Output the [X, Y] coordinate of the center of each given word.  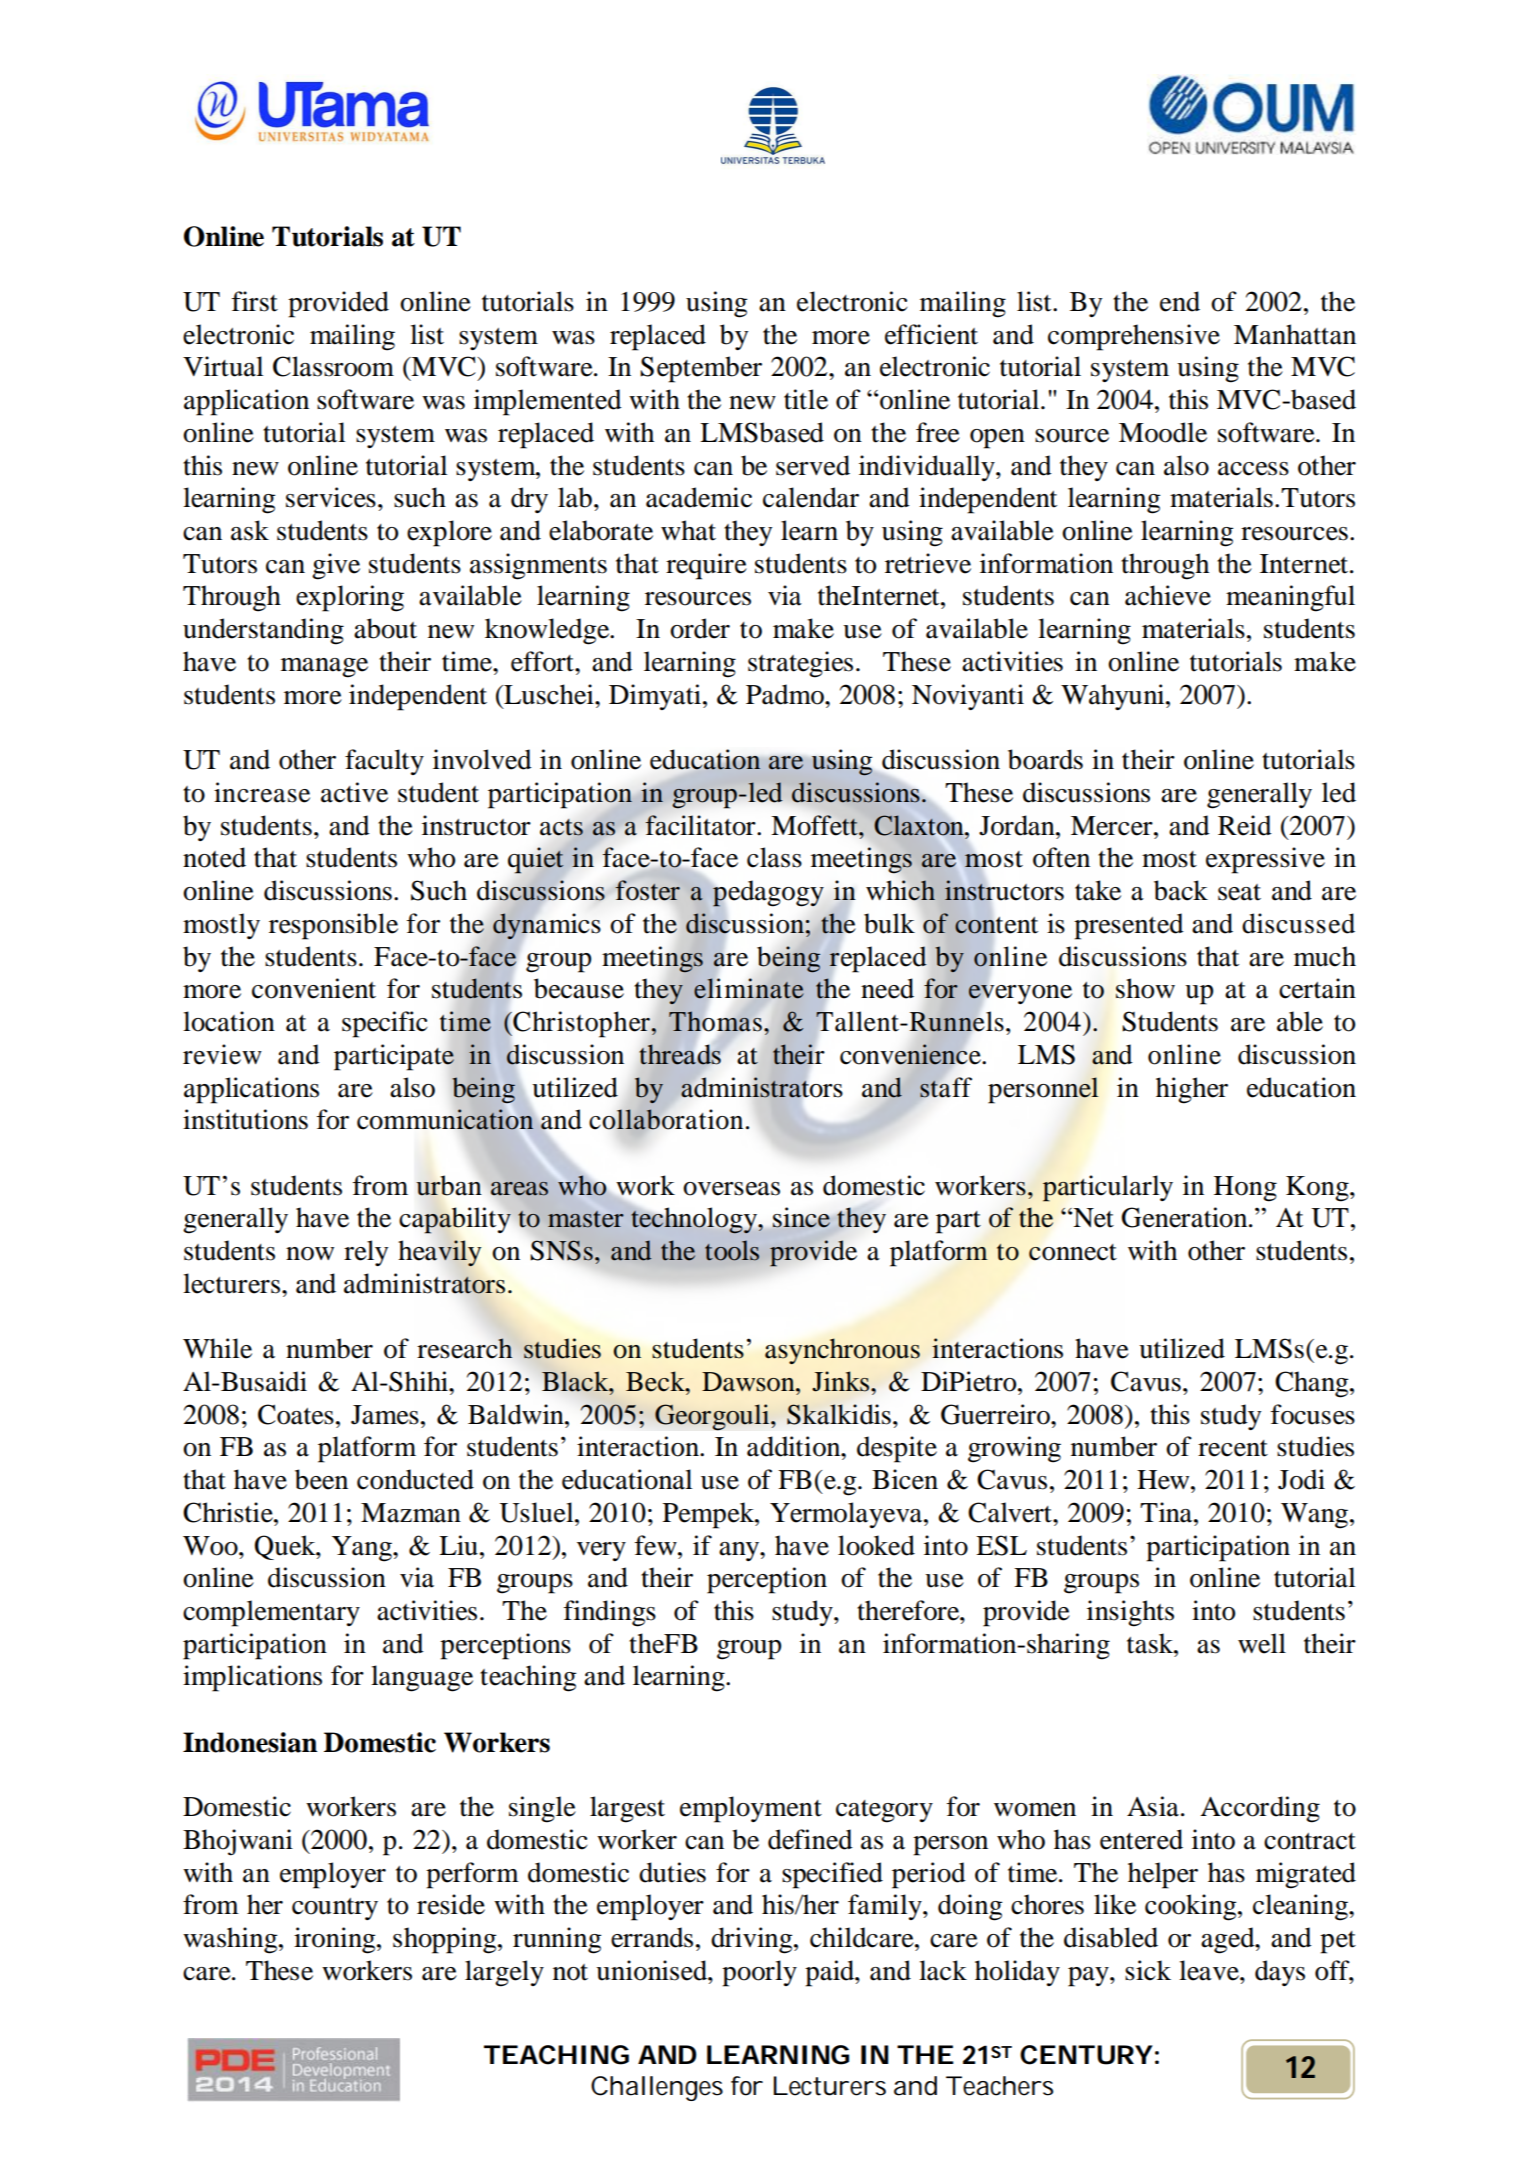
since [801, 1217]
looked [876, 1545]
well [1262, 1643]
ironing [336, 1940]
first [255, 301]
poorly [759, 1973]
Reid [1245, 825]
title [806, 399]
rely [366, 1253]
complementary [271, 1613]
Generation [1185, 1217]
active [354, 792]
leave [1210, 1970]
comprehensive [1134, 337]
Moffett [815, 825]
